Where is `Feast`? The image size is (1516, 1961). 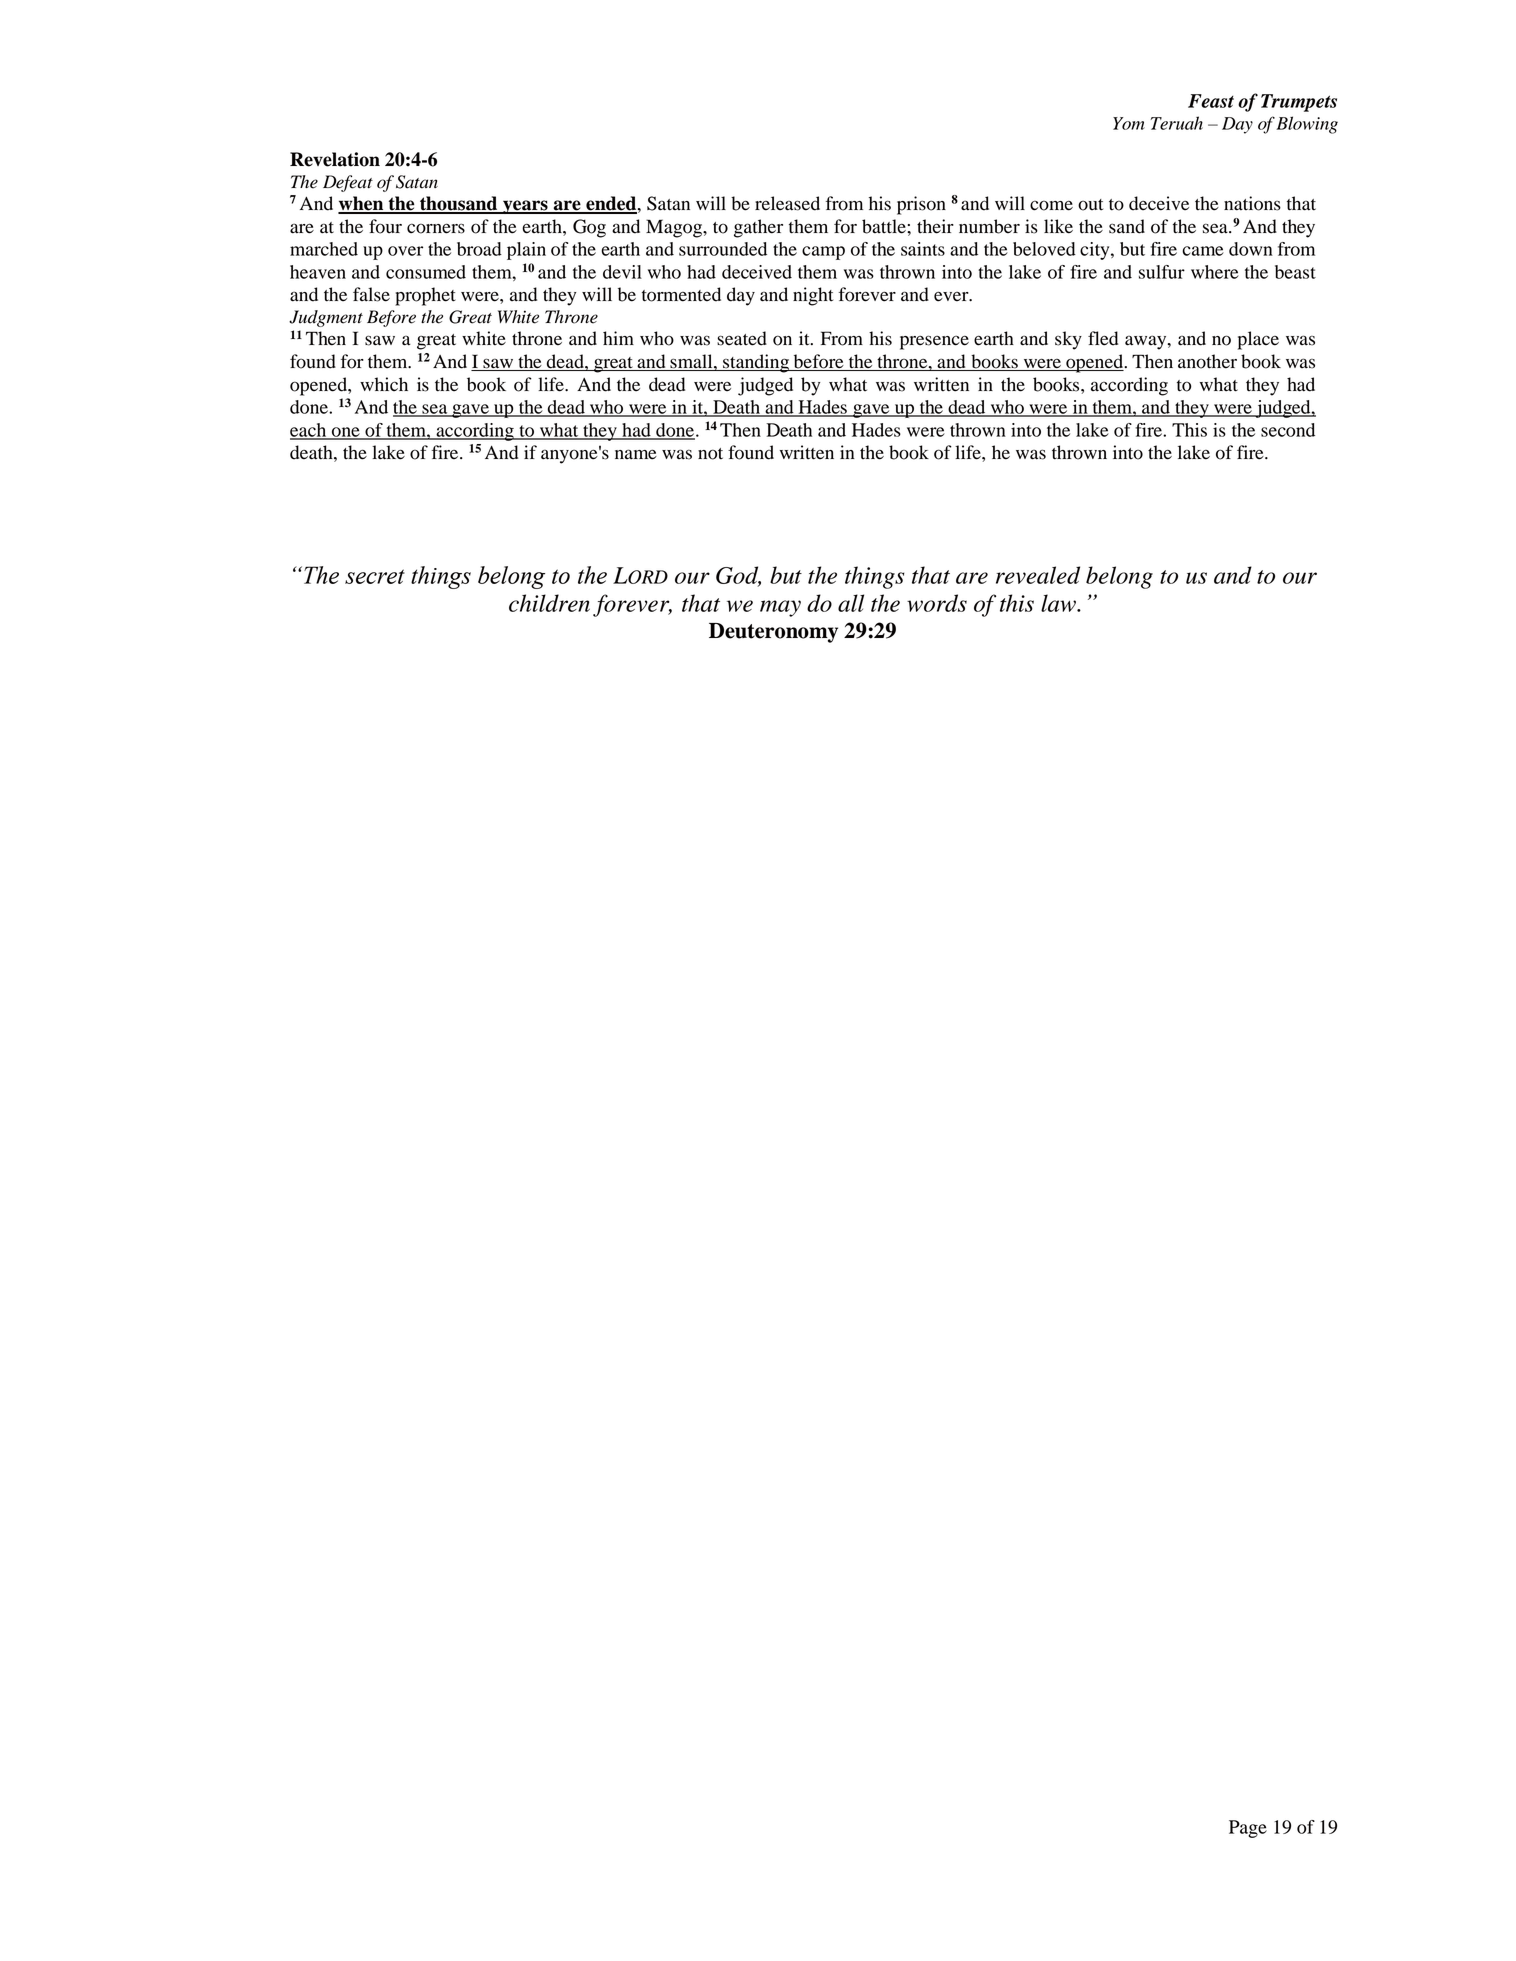
Feast is located at coordinates (1211, 101).
